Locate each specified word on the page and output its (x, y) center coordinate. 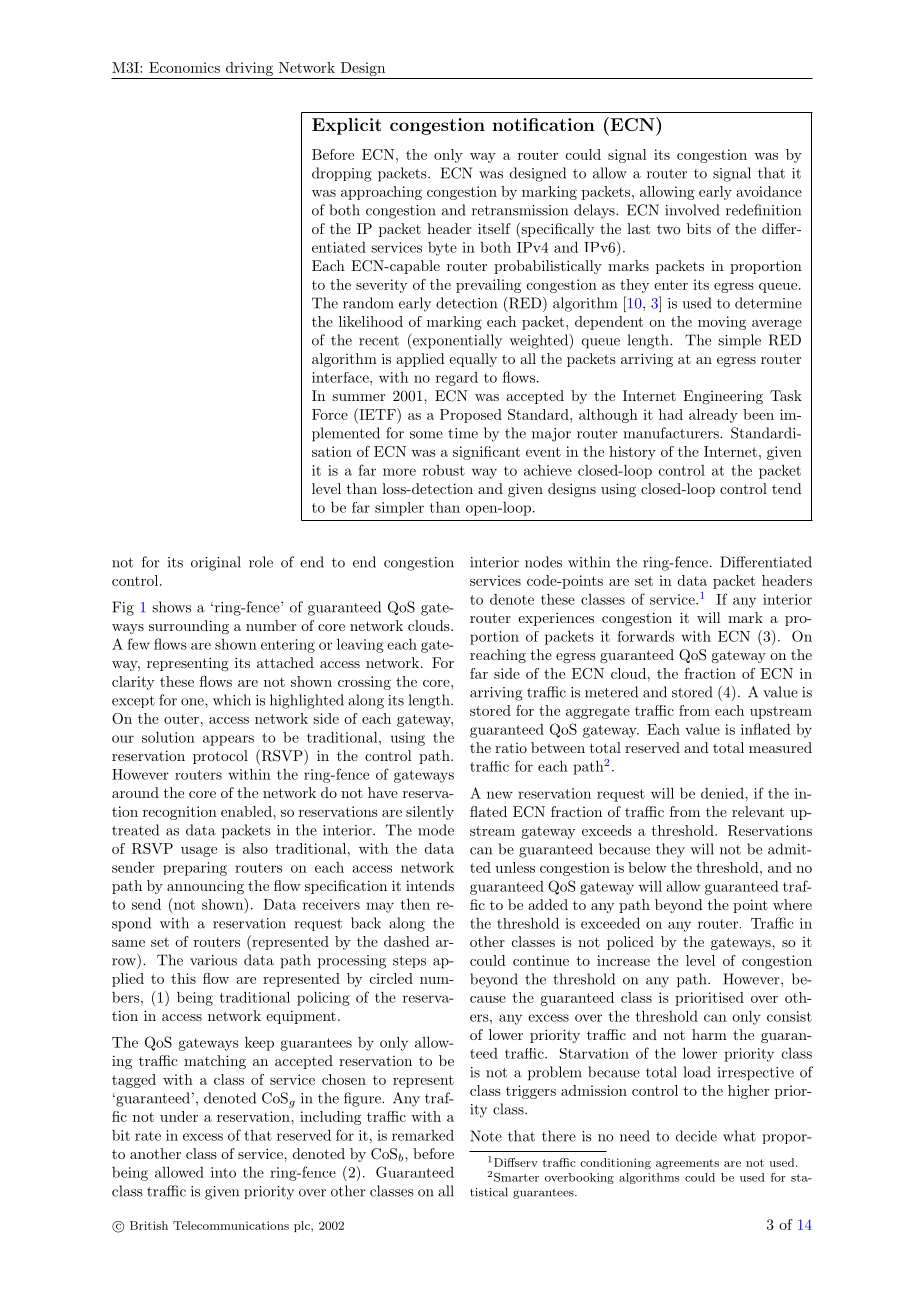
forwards (645, 636)
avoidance (769, 191)
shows (171, 607)
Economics (184, 67)
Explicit (346, 126)
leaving (360, 645)
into (223, 1172)
